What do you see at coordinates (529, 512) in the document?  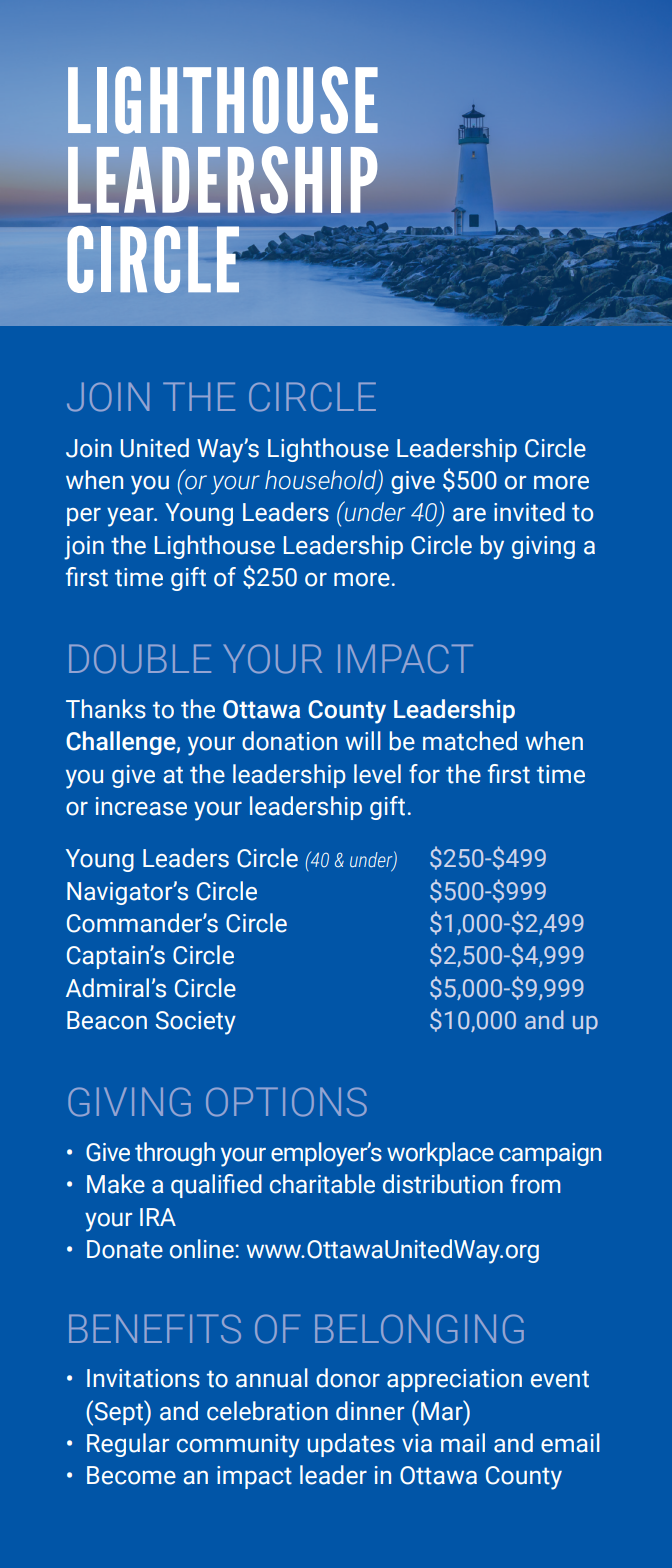 I see `invited` at bounding box center [529, 512].
